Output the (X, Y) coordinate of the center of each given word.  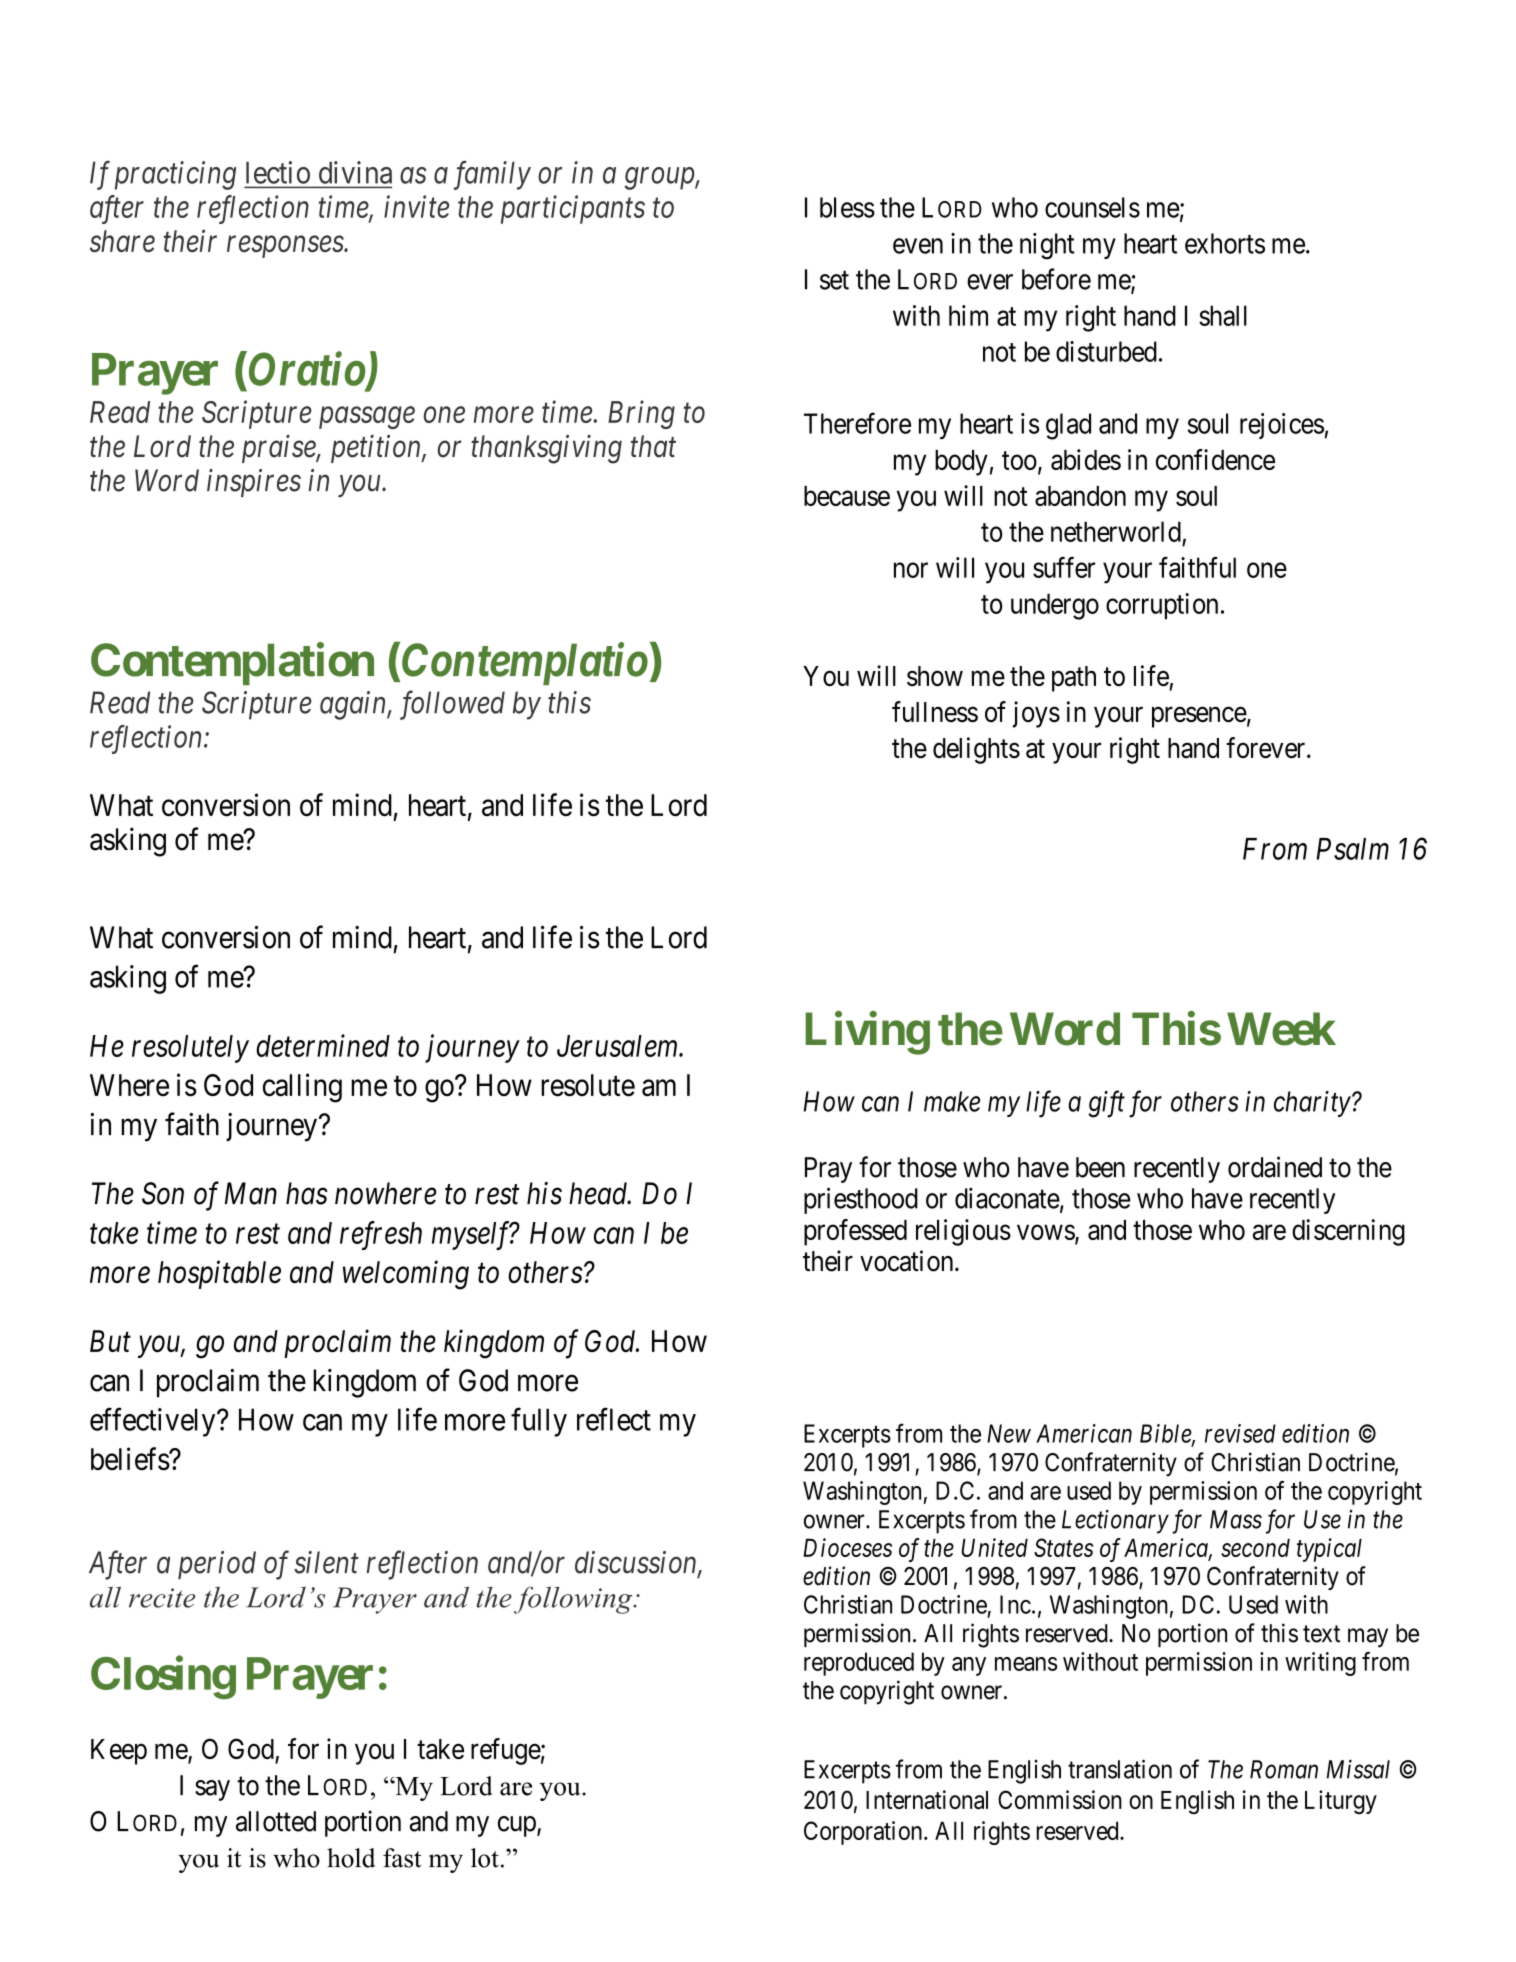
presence (1199, 717)
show (935, 676)
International (927, 1799)
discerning (1348, 1232)
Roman (1284, 1769)
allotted (276, 1821)
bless (847, 207)
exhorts (1225, 243)
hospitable (219, 1274)
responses (286, 247)
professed (855, 1232)
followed (452, 705)
